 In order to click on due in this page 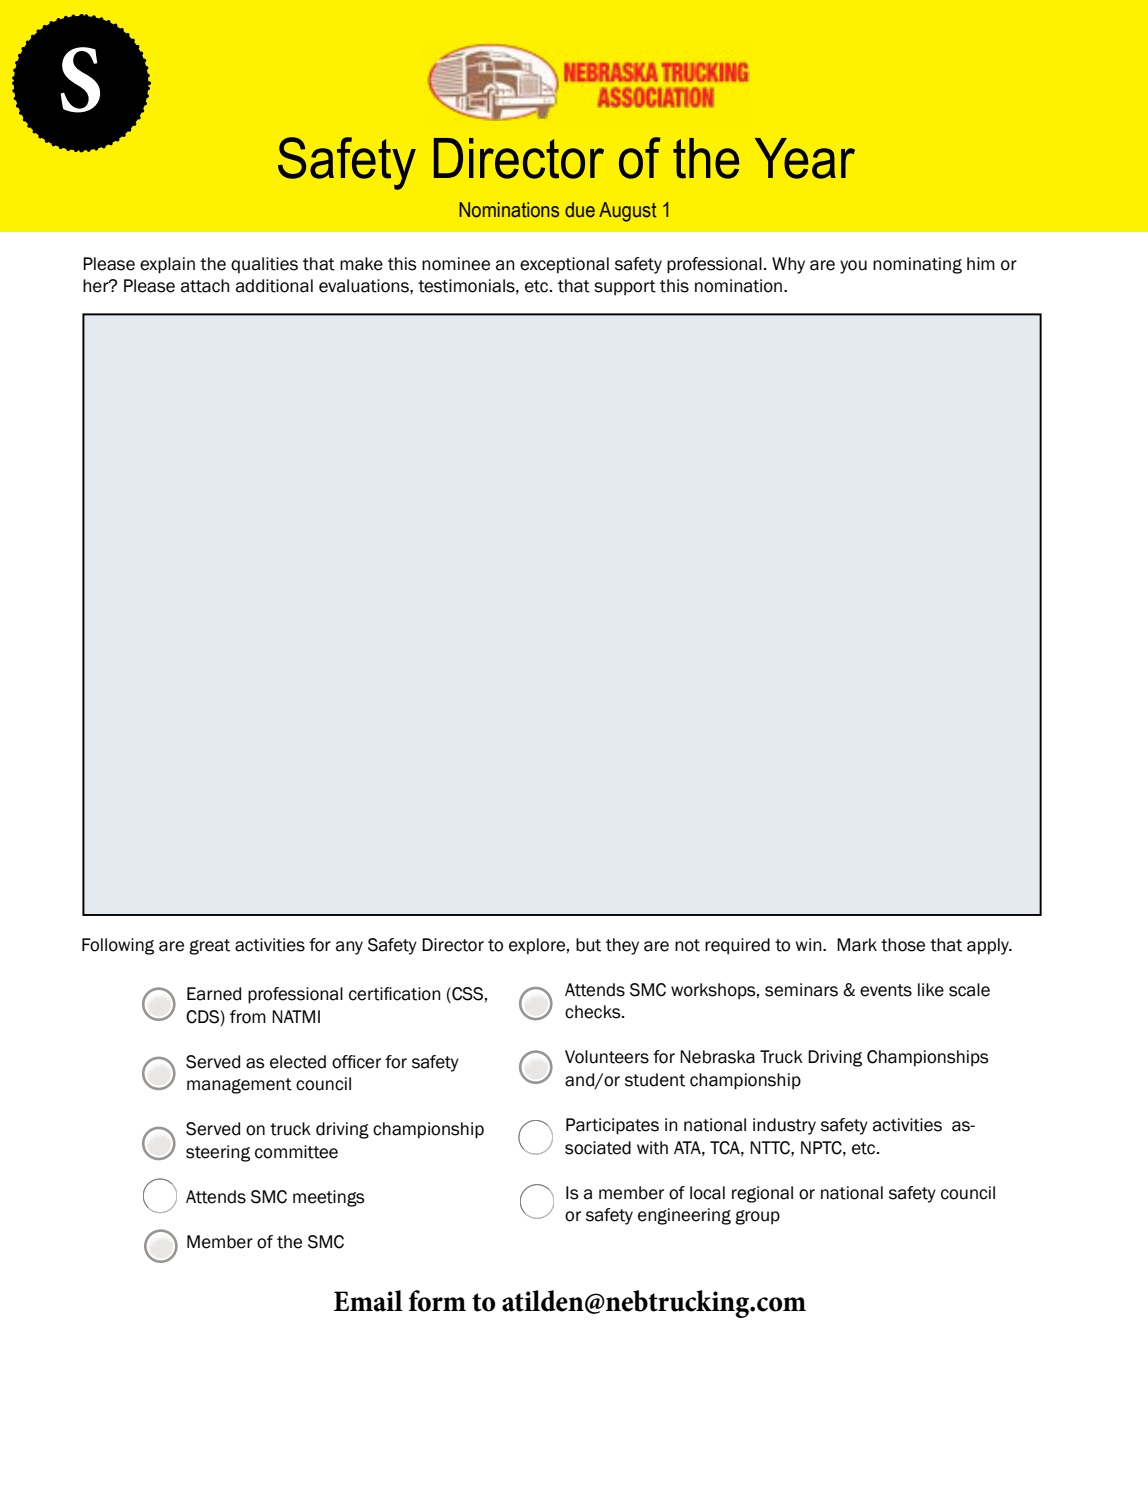, I will do `click(580, 210)`.
